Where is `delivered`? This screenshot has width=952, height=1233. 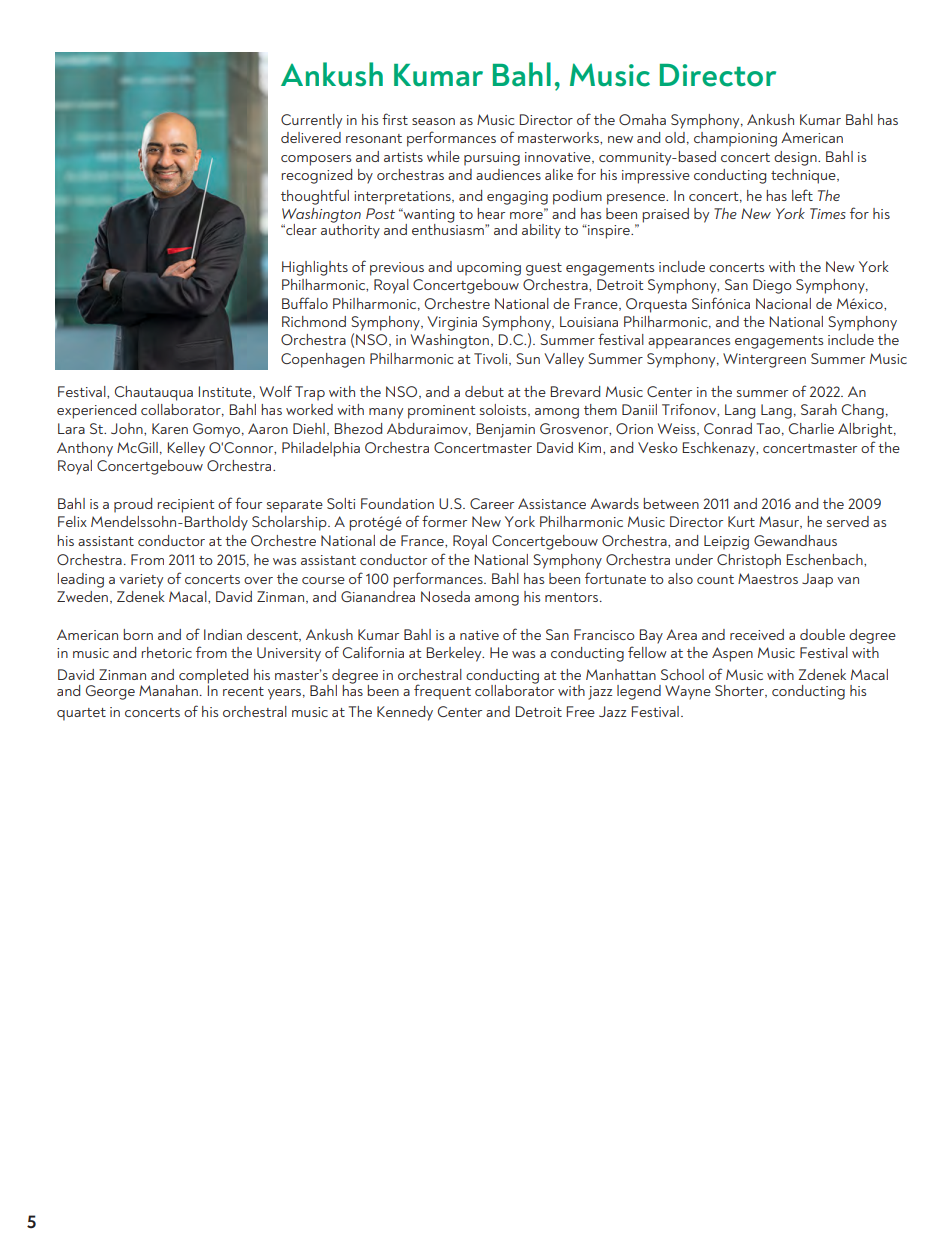
delivered is located at coordinates (311, 137).
